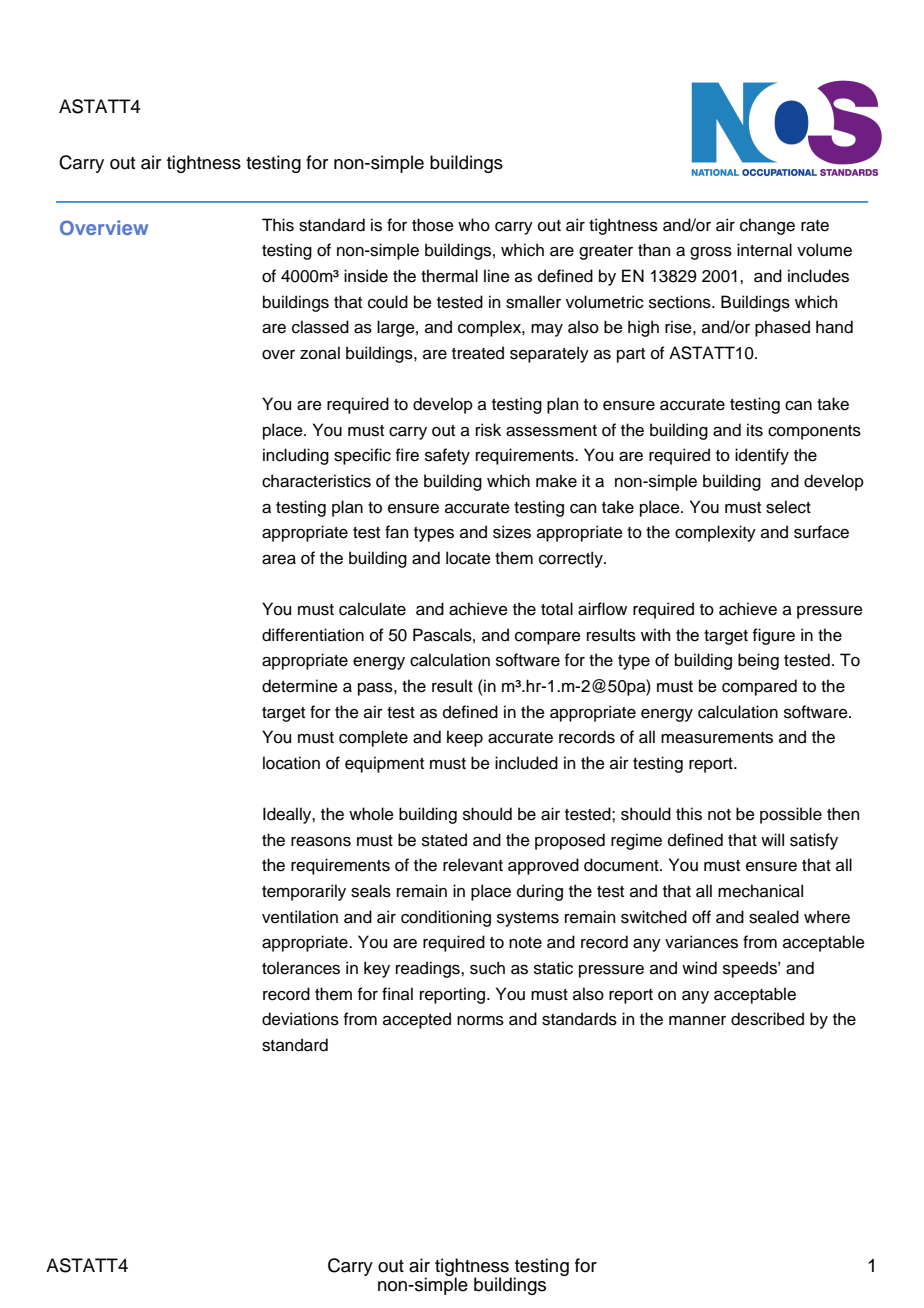  What do you see at coordinates (321, 842) in the screenshot?
I see `reasons` at bounding box center [321, 842].
